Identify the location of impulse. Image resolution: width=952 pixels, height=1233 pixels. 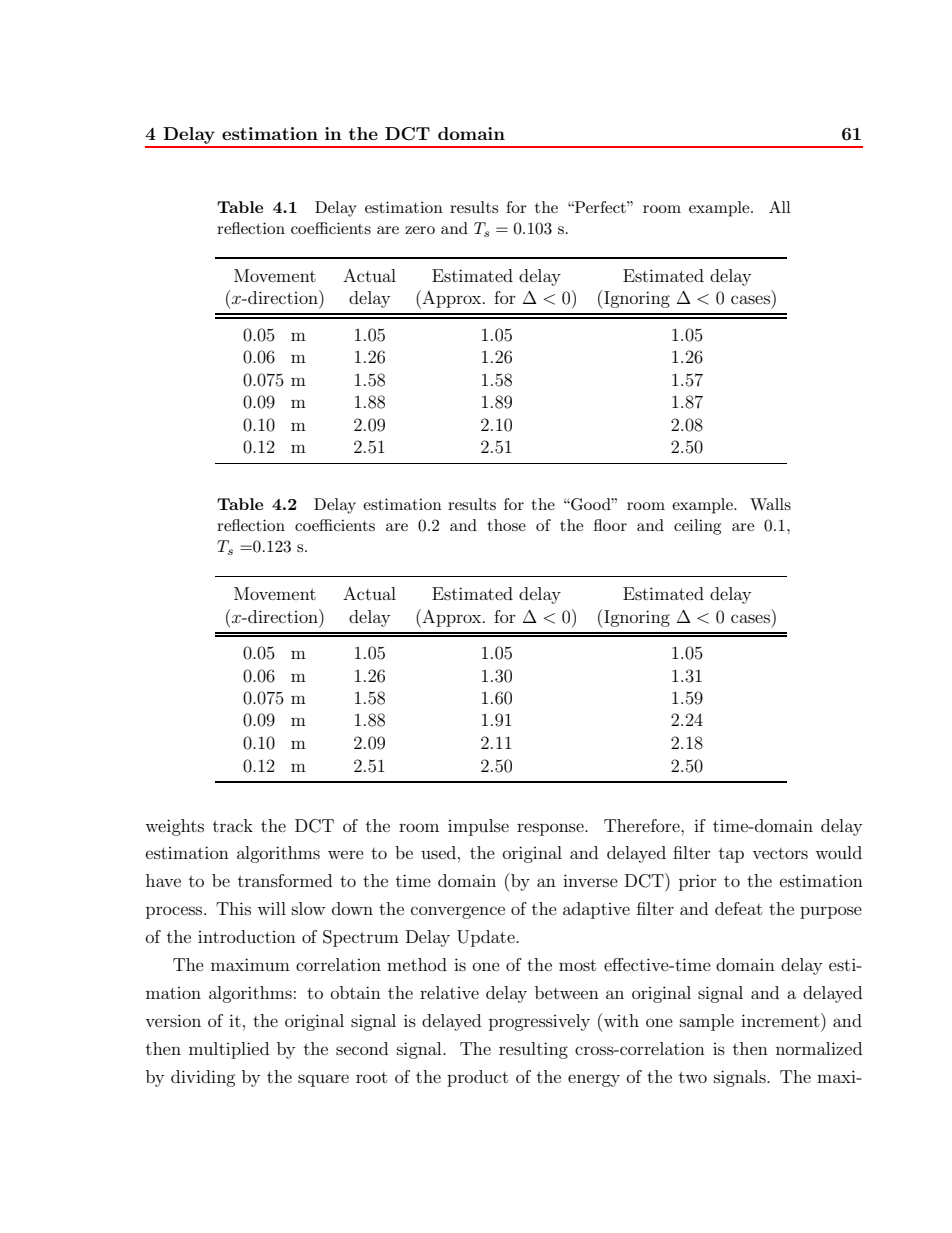
(478, 827).
